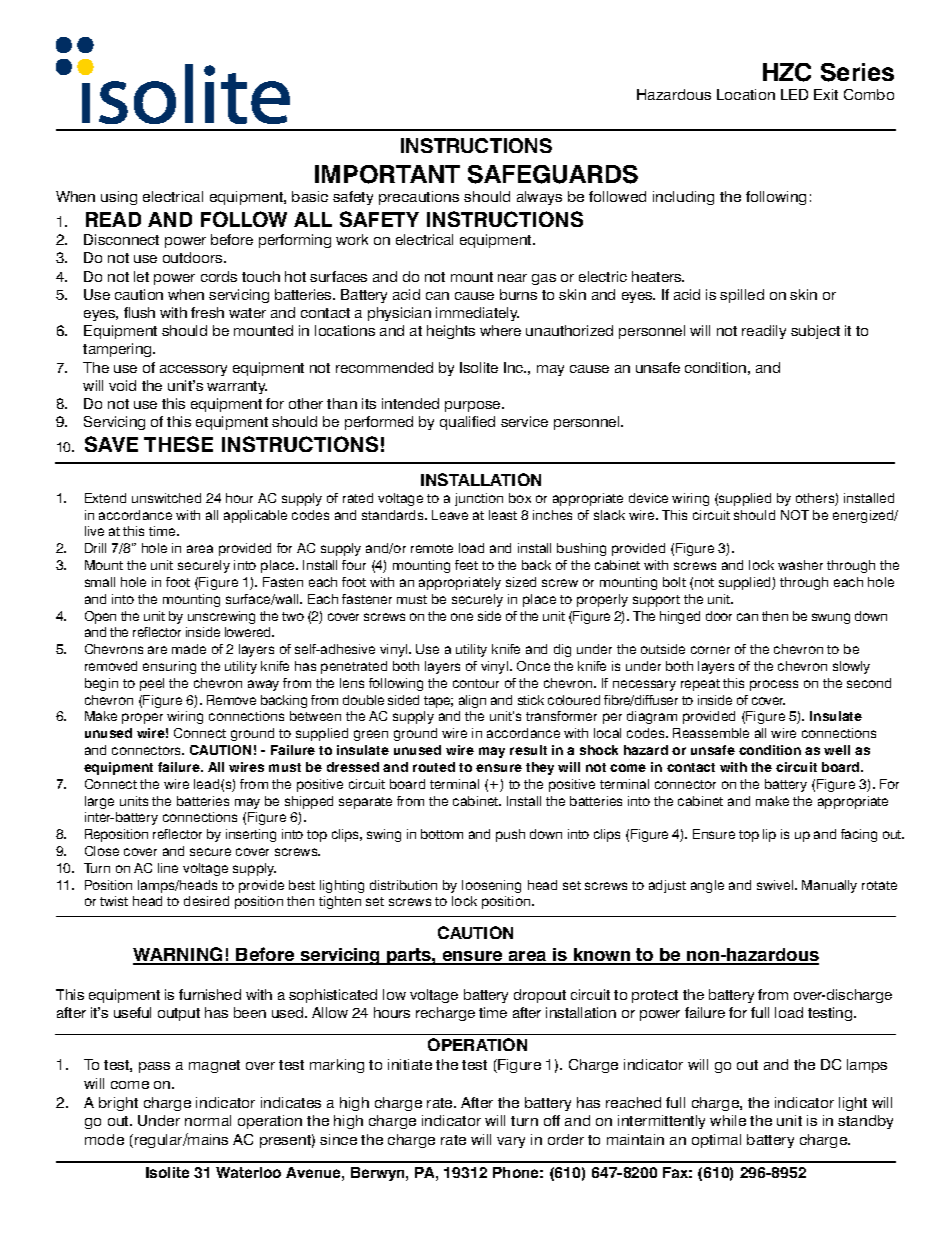  Describe the element at coordinates (208, 1120) in the document. I see `normal` at that location.
